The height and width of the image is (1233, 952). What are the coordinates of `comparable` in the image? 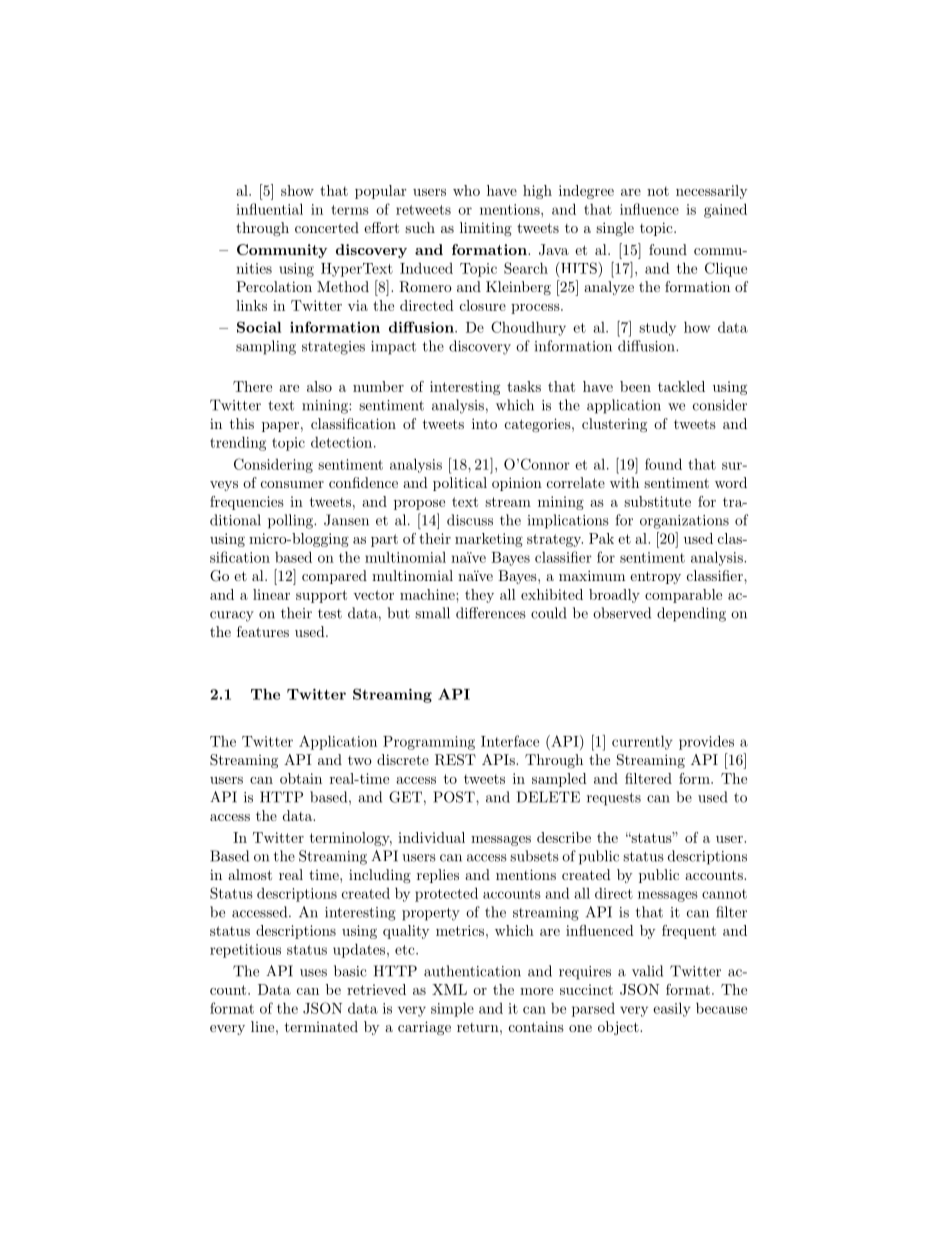 It's located at (683, 596).
